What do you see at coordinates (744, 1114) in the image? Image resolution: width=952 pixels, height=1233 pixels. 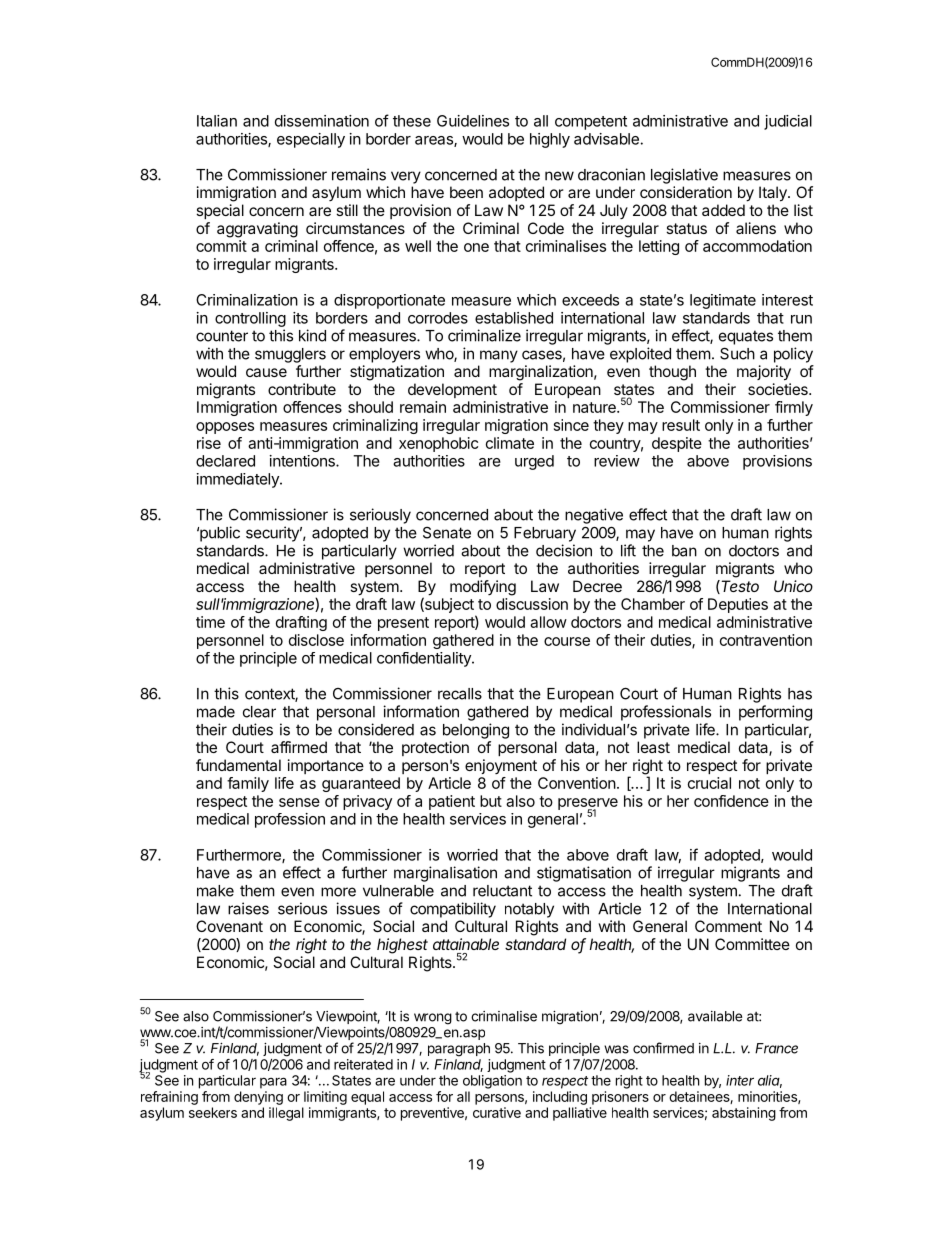 I see `abstaining` at bounding box center [744, 1114].
